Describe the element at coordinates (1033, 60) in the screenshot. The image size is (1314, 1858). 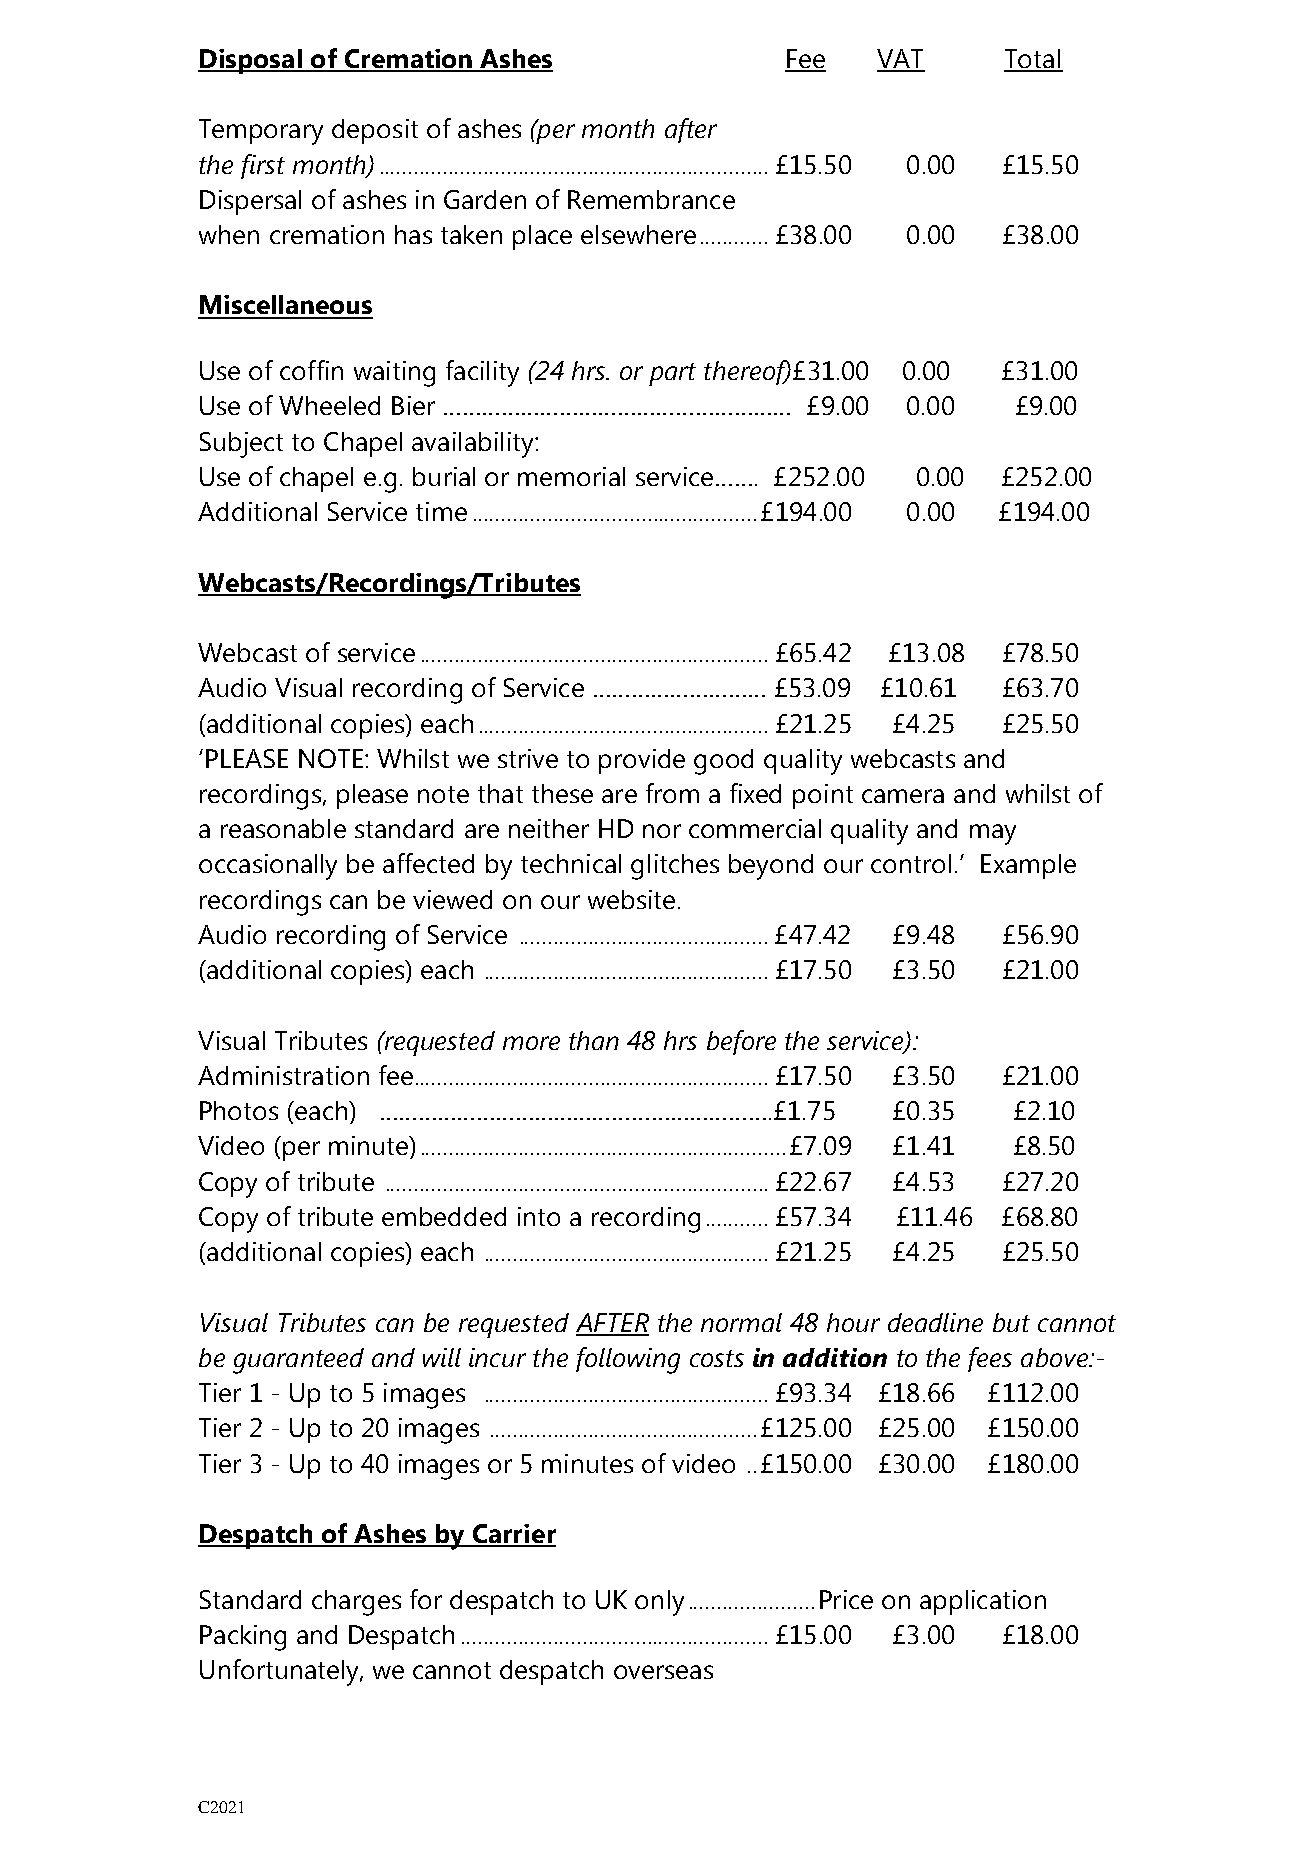
I see `Total` at that location.
